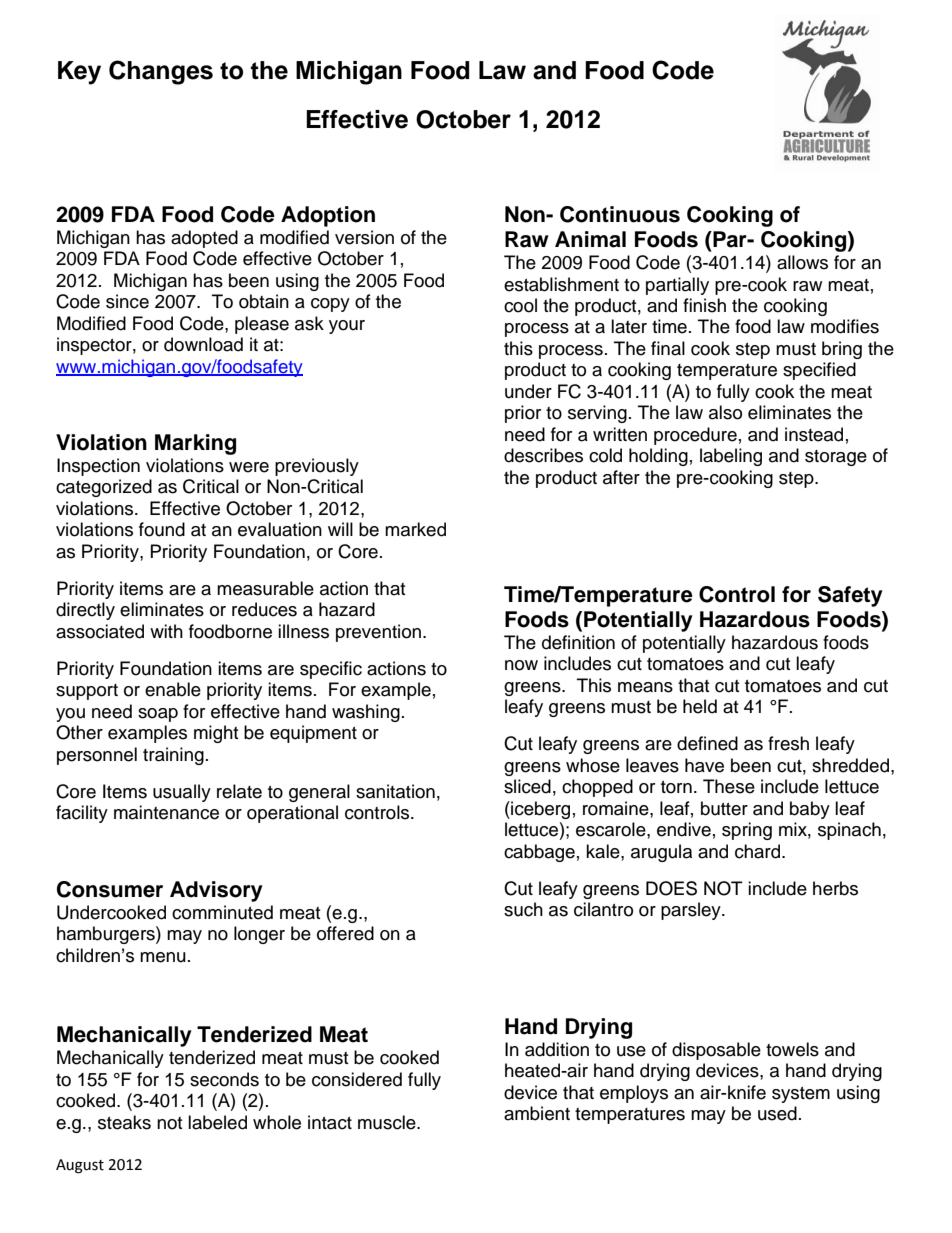 Image resolution: width=952 pixels, height=1233 pixels. What do you see at coordinates (802, 262) in the page?
I see `allows` at bounding box center [802, 262].
